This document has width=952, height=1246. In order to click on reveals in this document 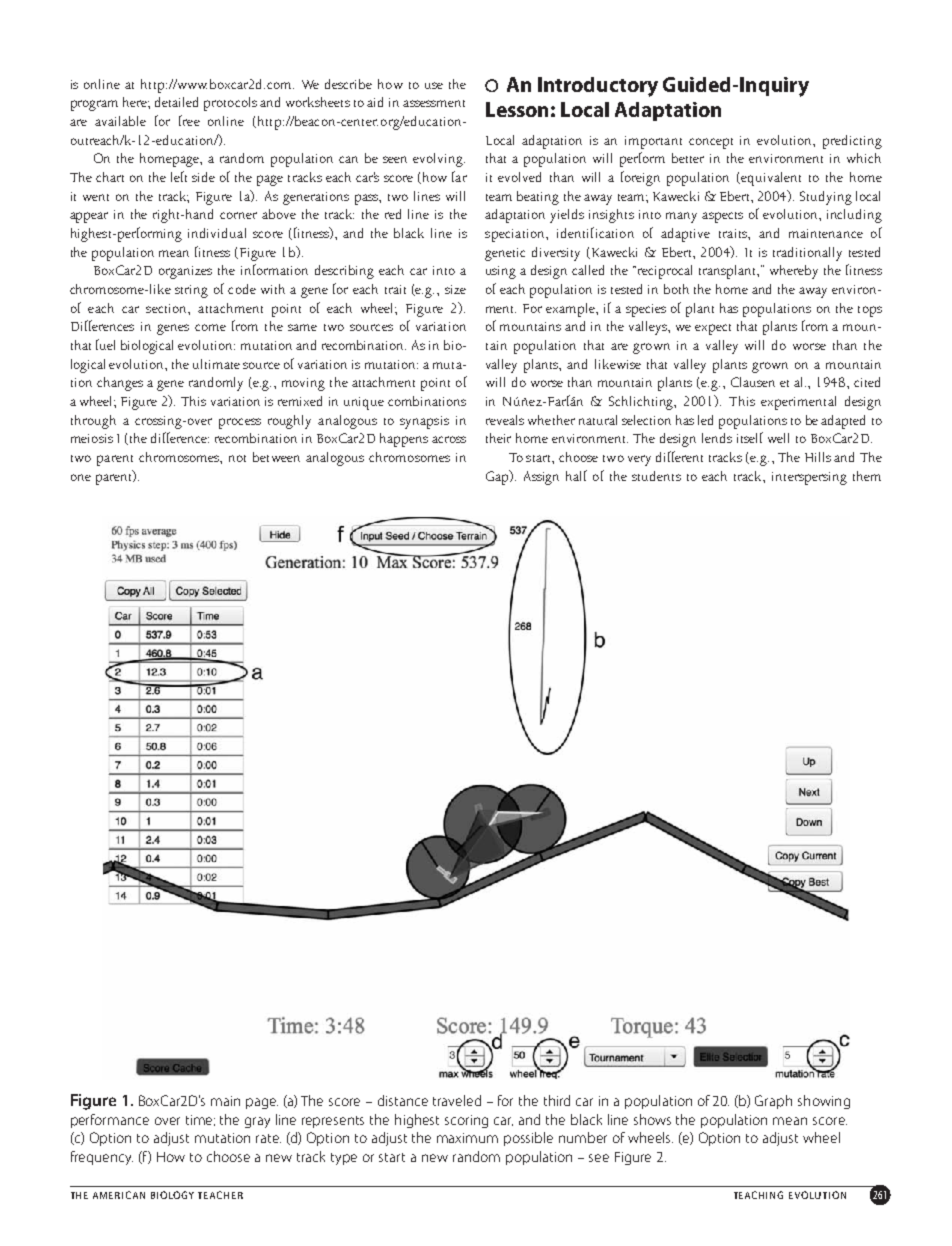, I will do `click(505, 420)`.
